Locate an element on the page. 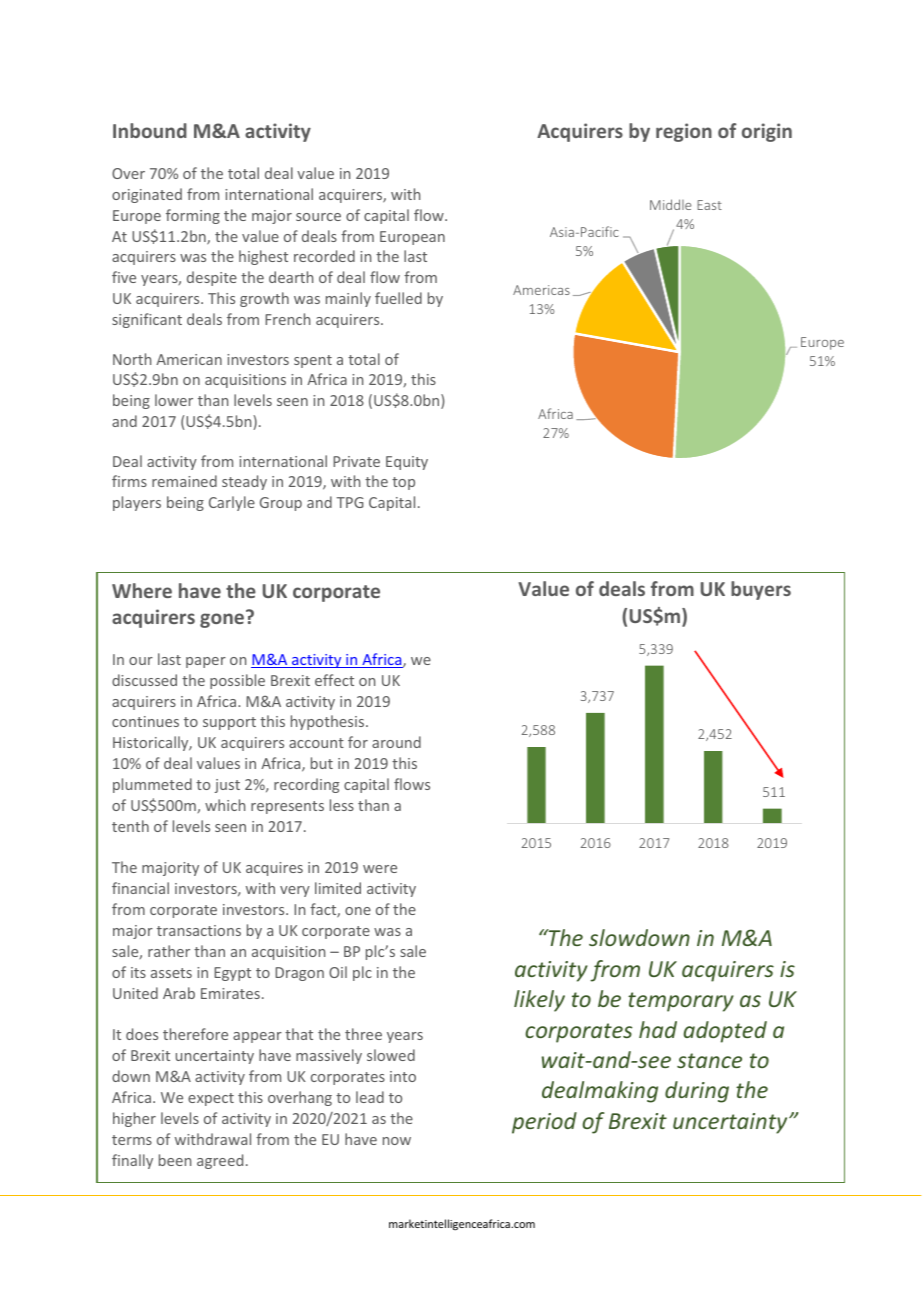 The image size is (924, 1308). temporary is located at coordinates (681, 1002).
